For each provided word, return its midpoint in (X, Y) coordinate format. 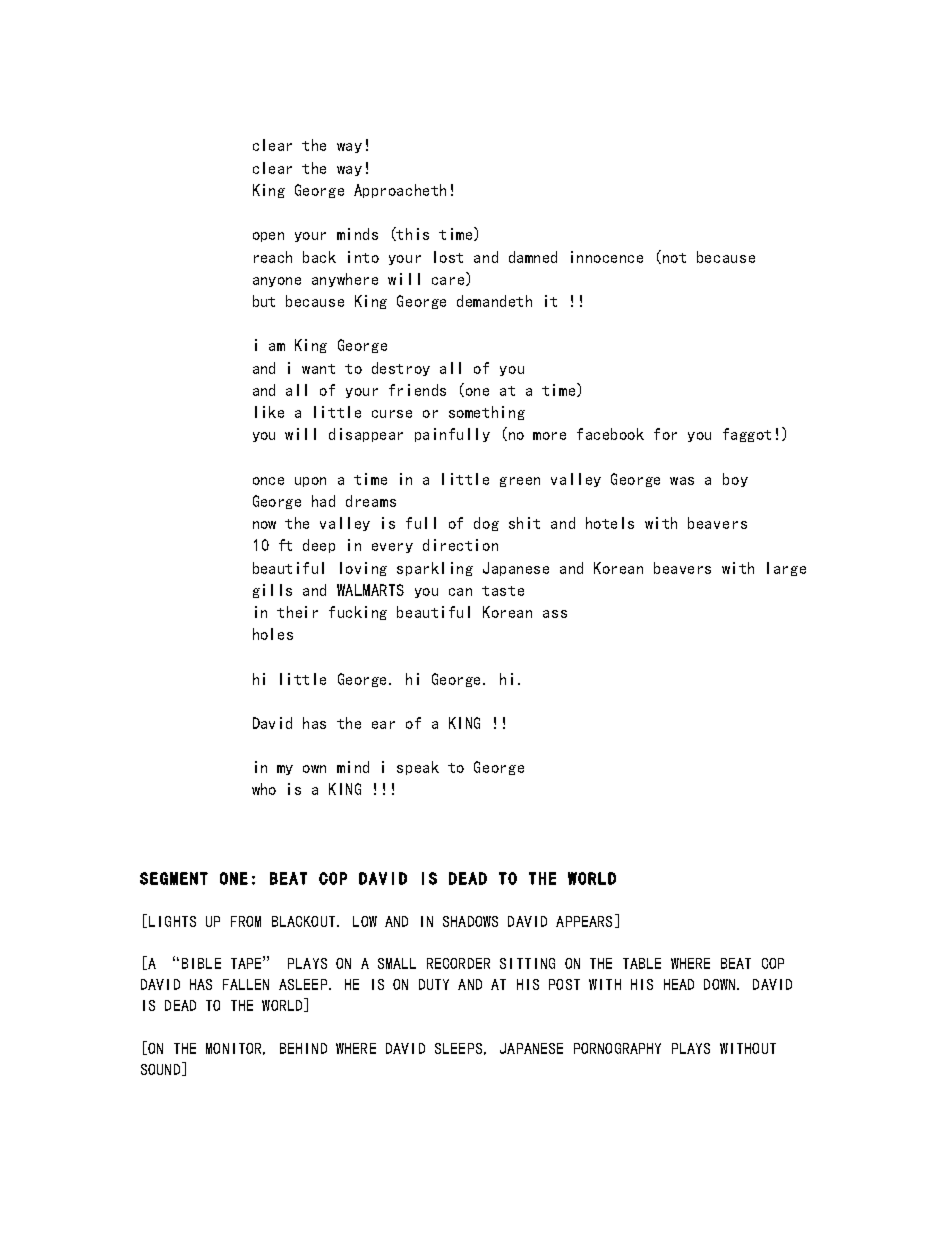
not (674, 258)
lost (448, 257)
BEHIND (303, 1048)
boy (735, 480)
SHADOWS (470, 921)
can (460, 592)
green (520, 482)
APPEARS (584, 921)
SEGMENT (174, 878)
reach (273, 257)
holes (273, 634)
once (268, 481)
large (786, 569)
